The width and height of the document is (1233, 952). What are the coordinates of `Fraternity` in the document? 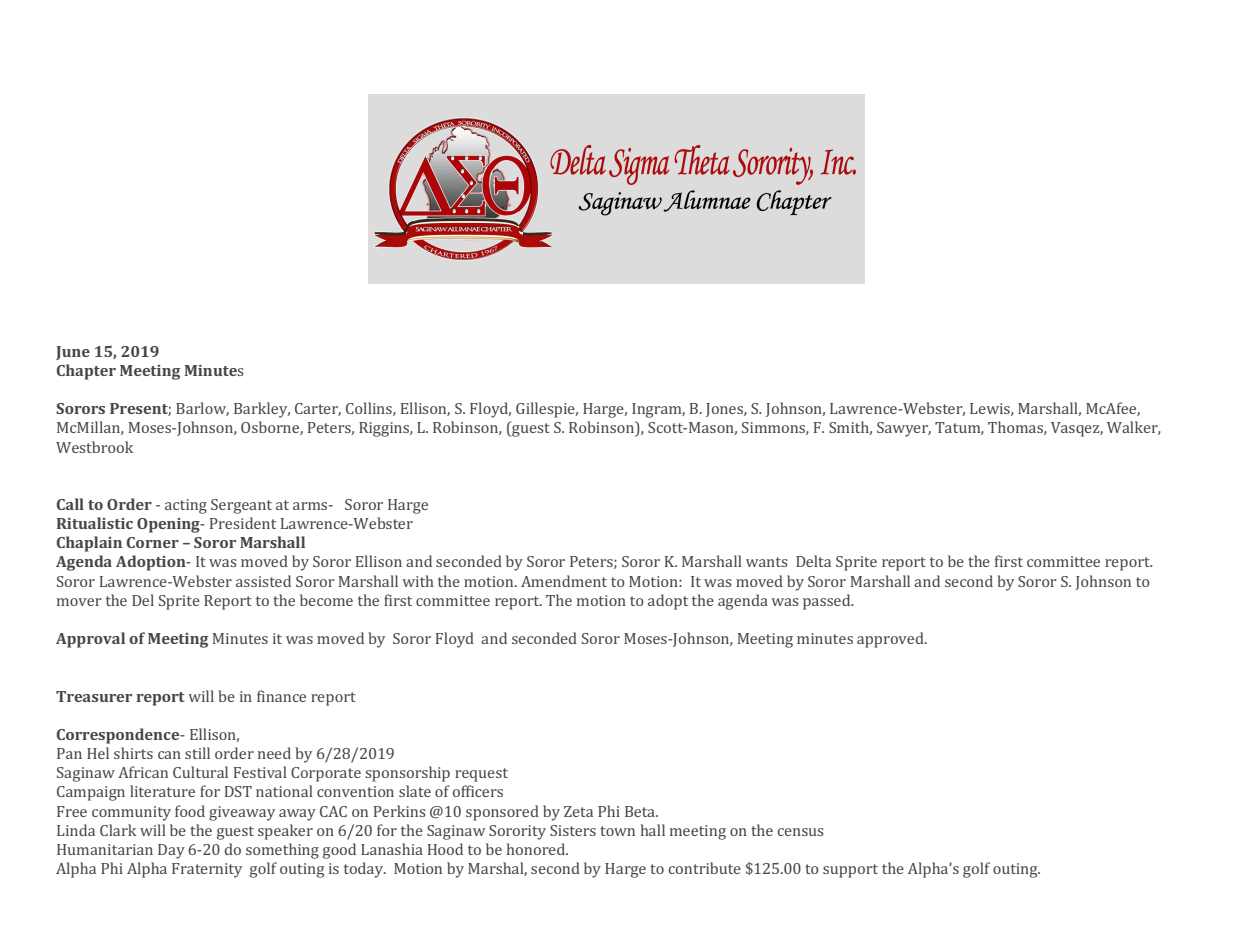 It's located at (207, 870).
